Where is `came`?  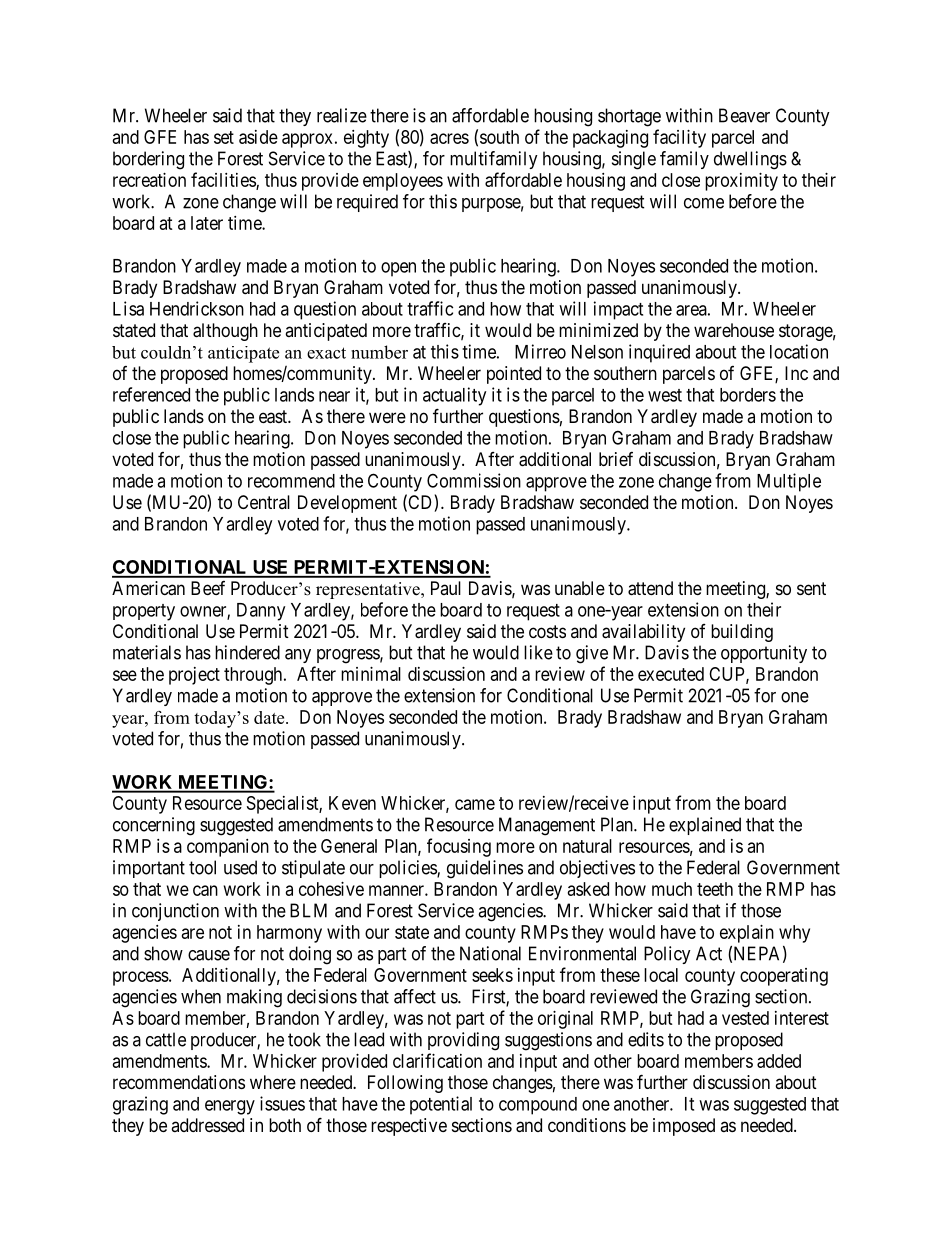 came is located at coordinates (475, 804).
